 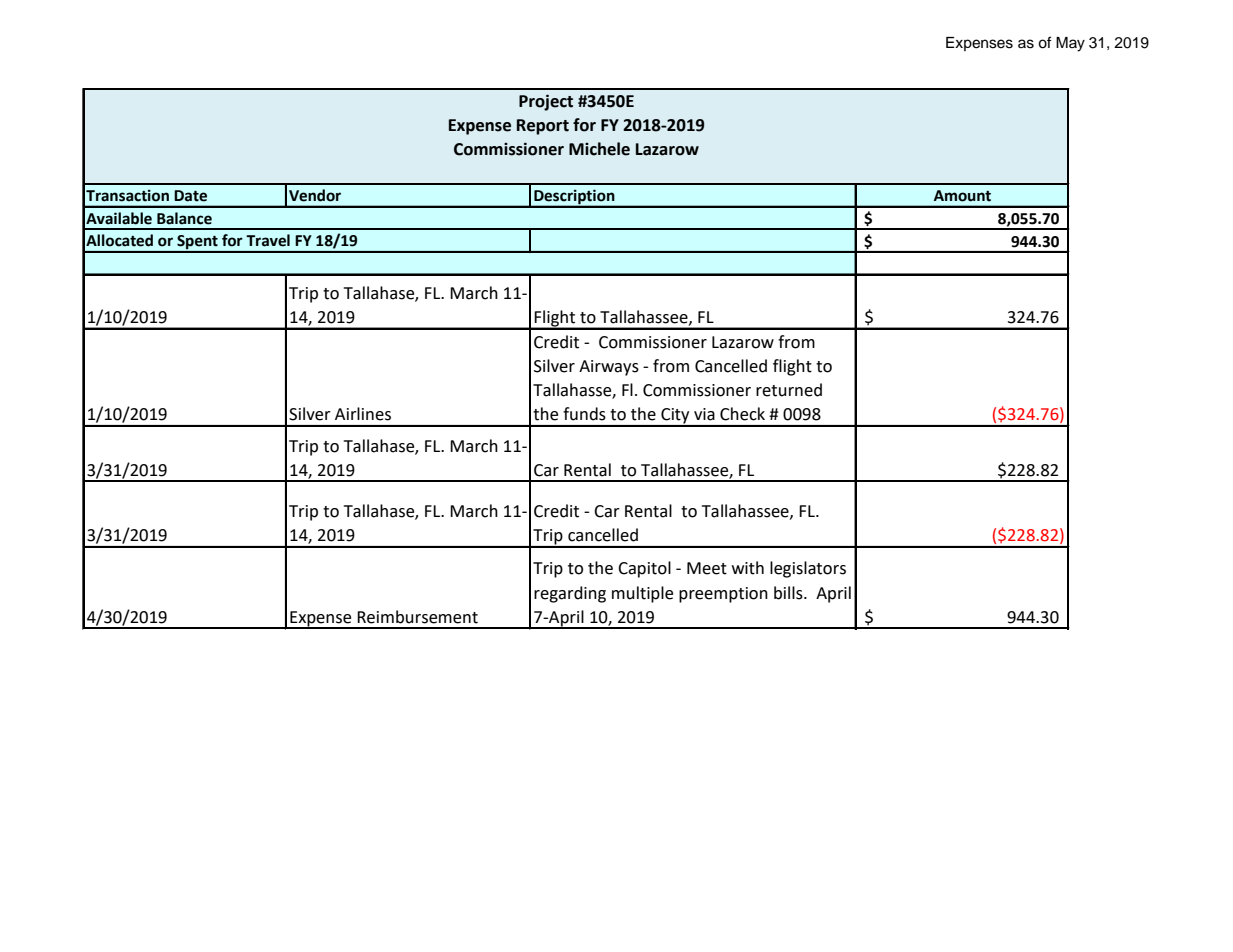 I want to click on May, so click(x=1070, y=44).
